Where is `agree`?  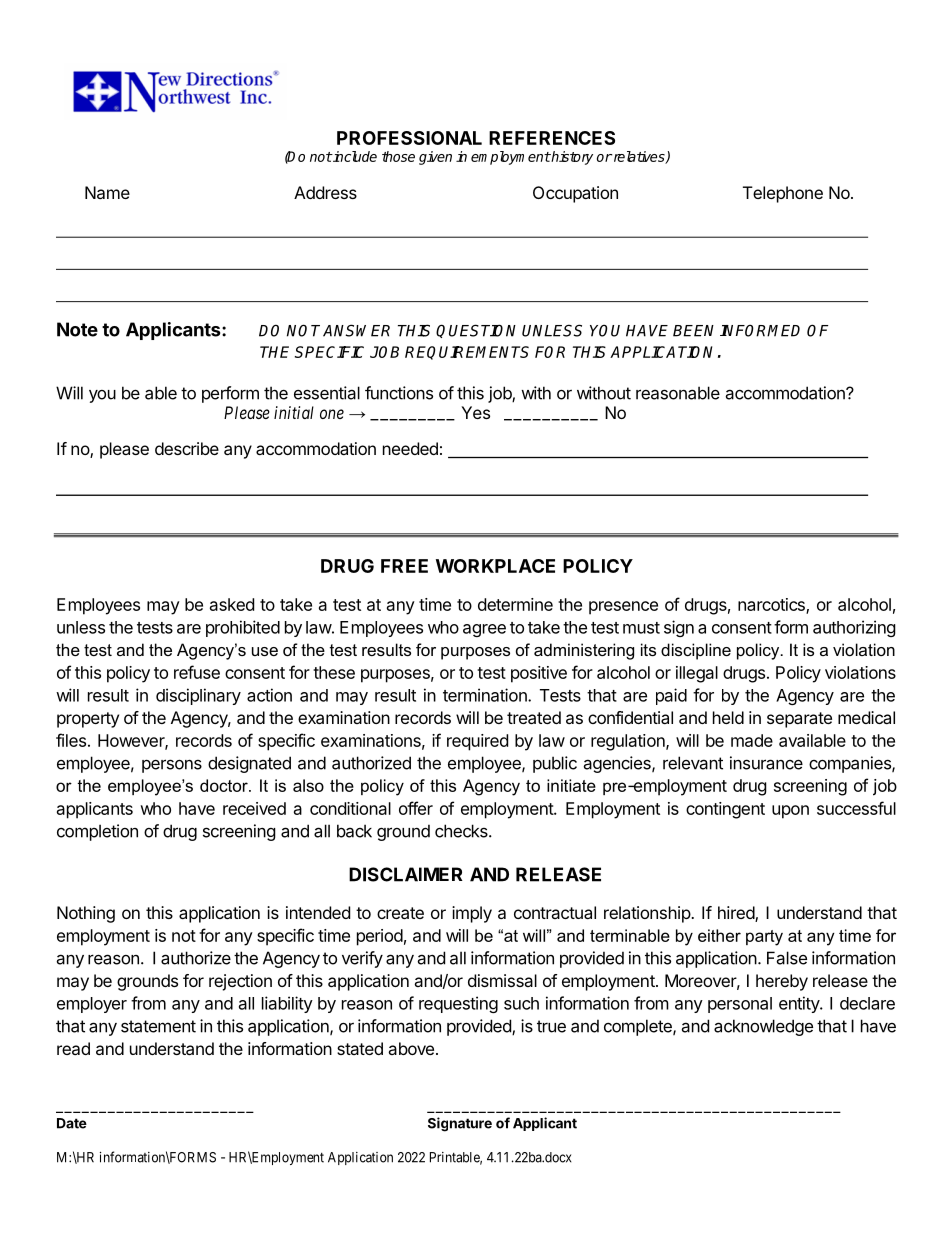
agree is located at coordinates (484, 630).
